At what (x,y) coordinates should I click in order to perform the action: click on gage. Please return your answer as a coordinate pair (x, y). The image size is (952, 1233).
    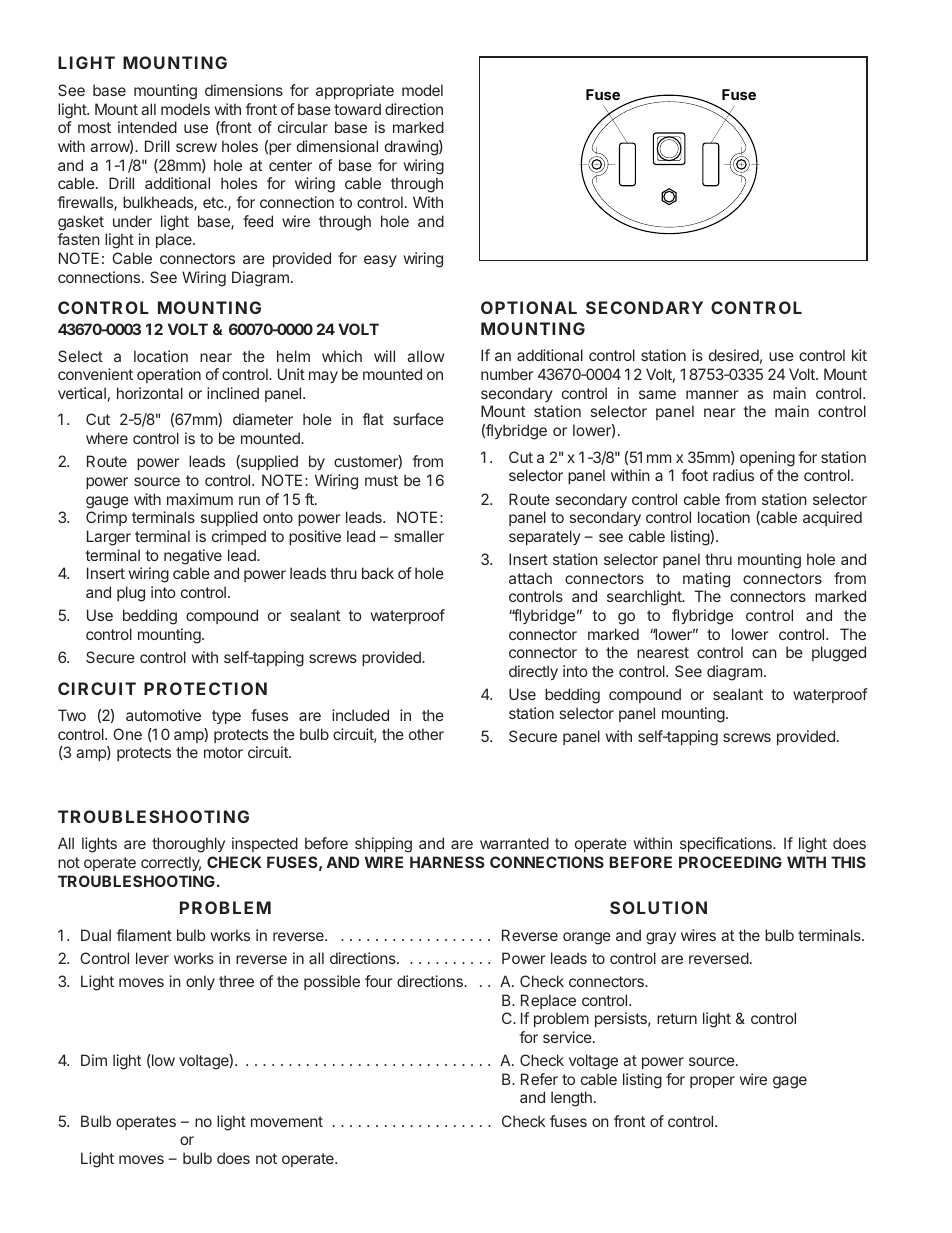
    Looking at the image, I should click on (790, 1082).
